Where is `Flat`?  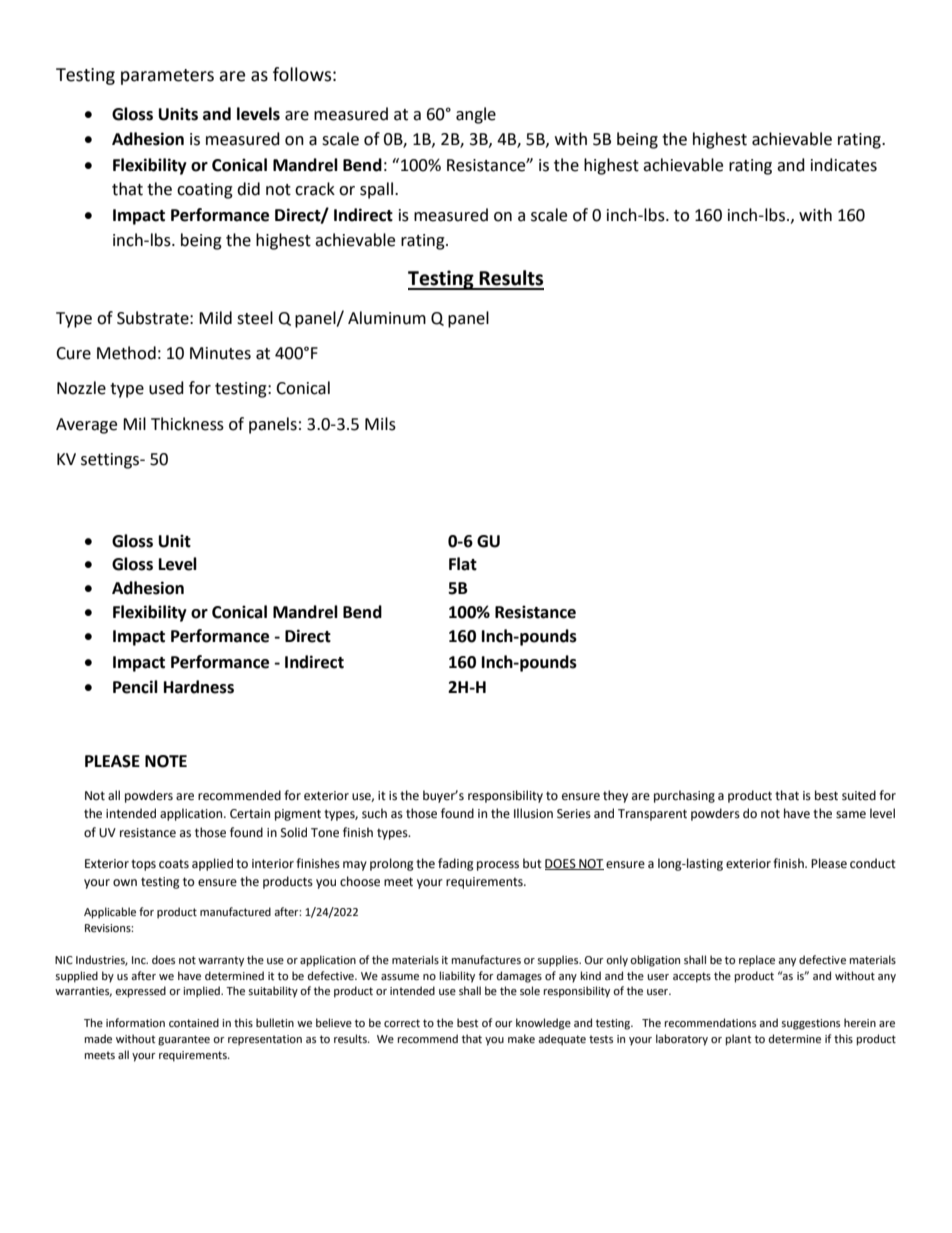
Flat is located at coordinates (463, 564).
